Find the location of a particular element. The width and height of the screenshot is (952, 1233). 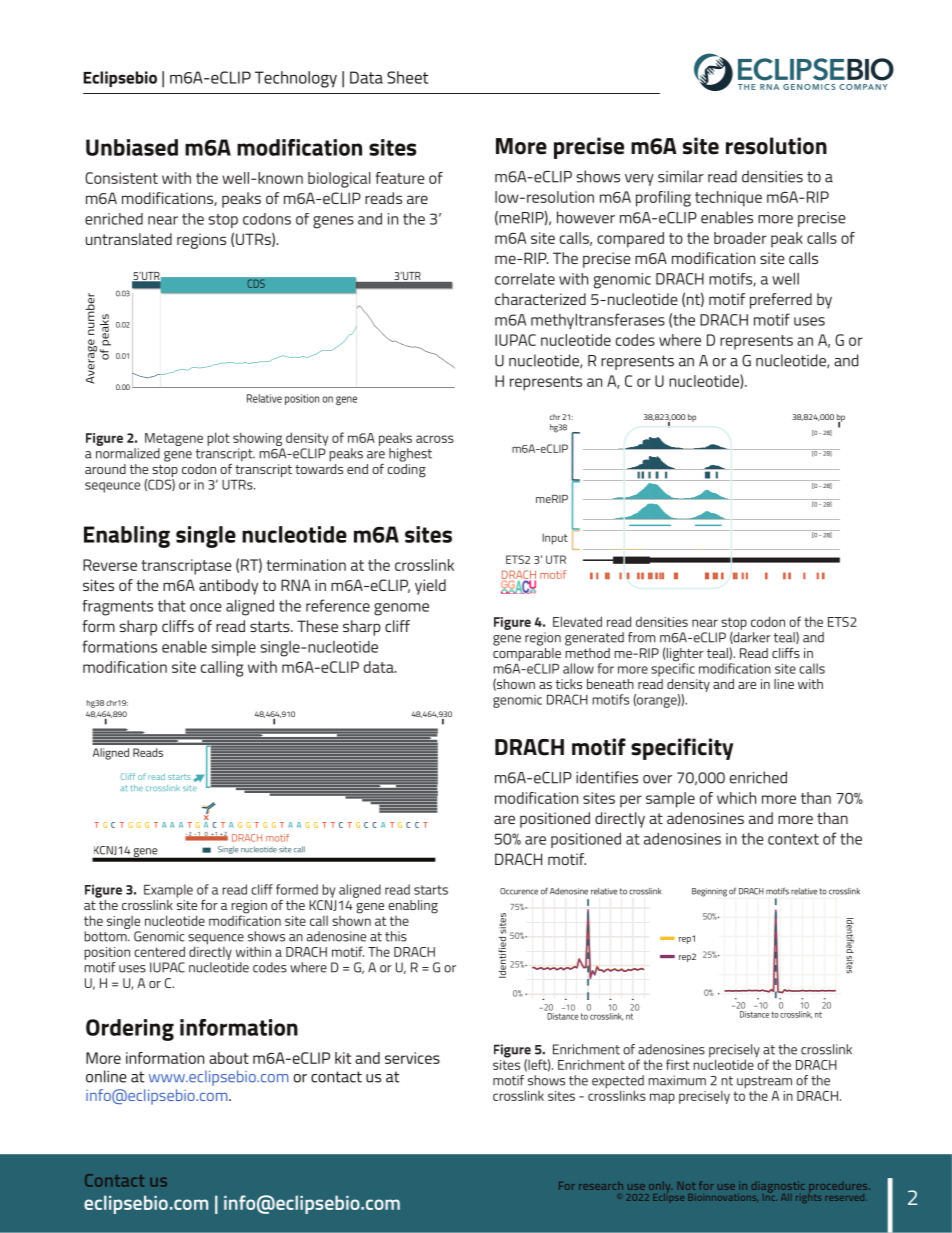

similar is located at coordinates (681, 176).
